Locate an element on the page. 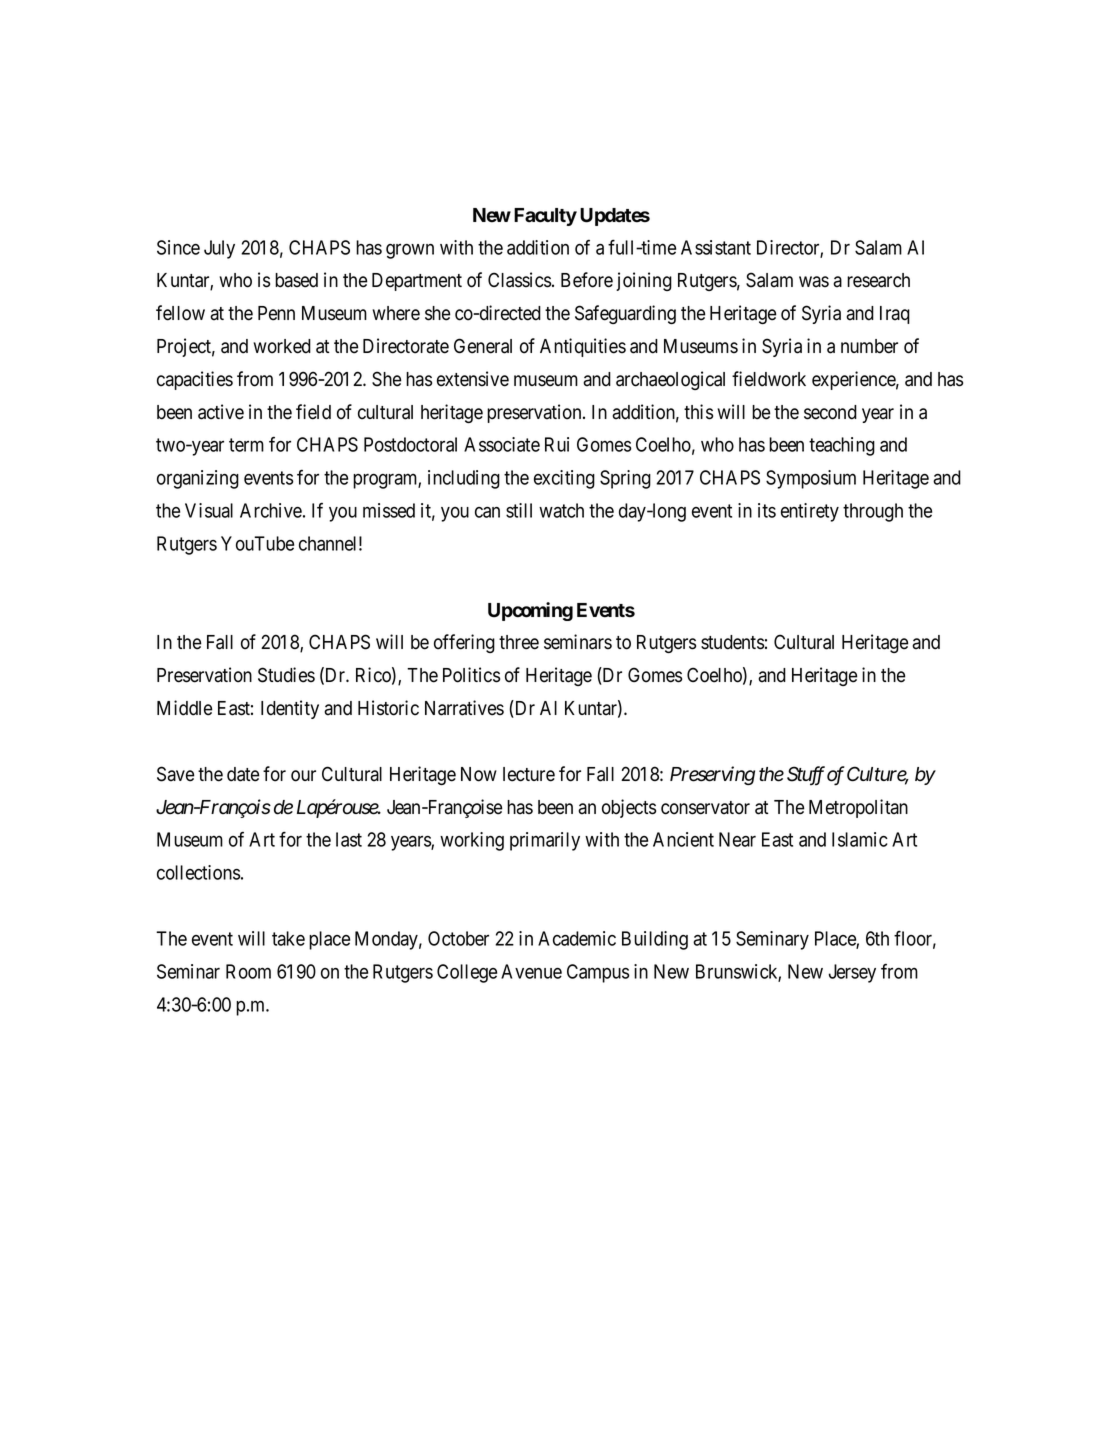  take is located at coordinates (288, 938).
